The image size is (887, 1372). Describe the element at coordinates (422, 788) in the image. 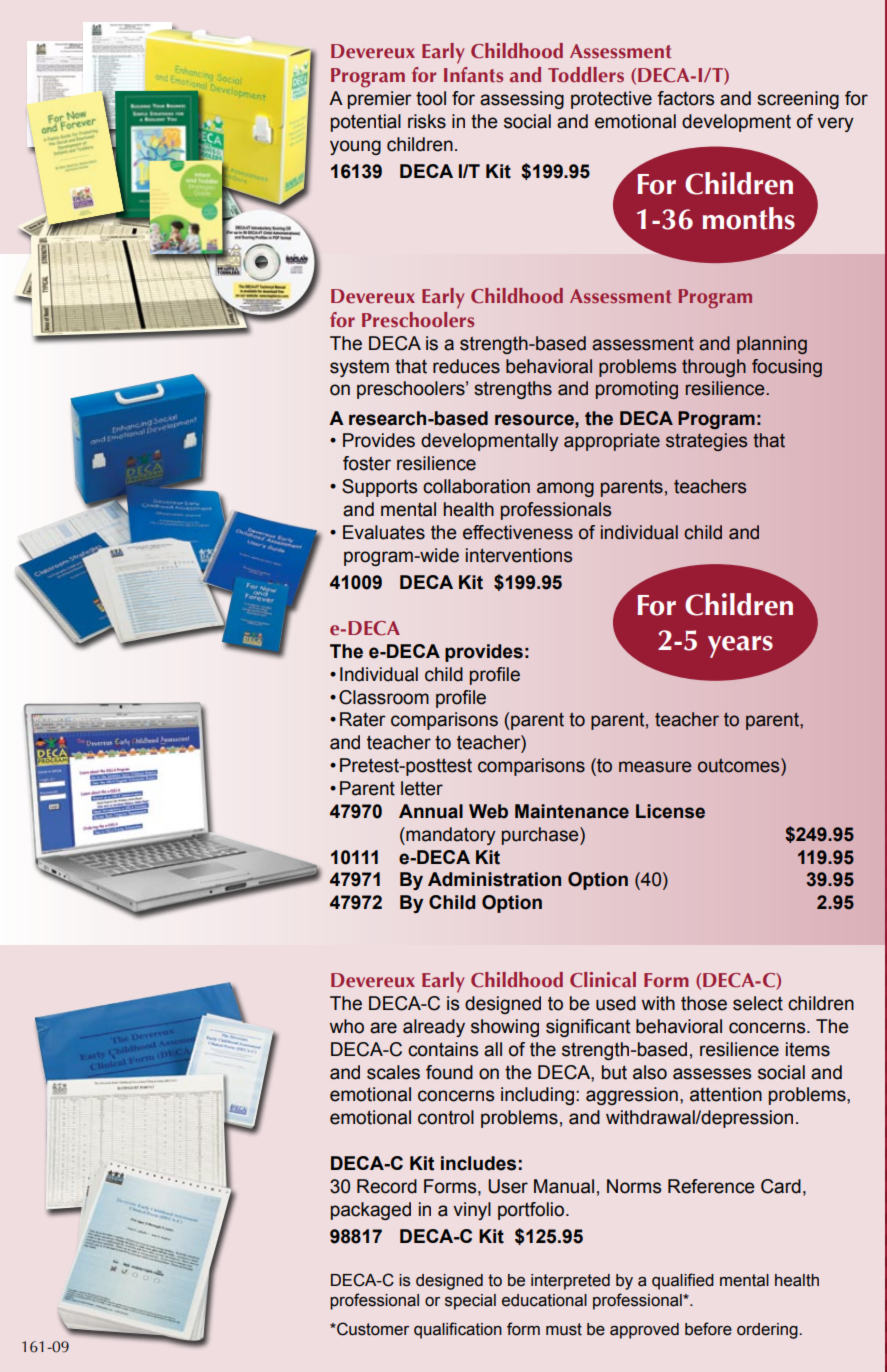

I see `letter` at that location.
